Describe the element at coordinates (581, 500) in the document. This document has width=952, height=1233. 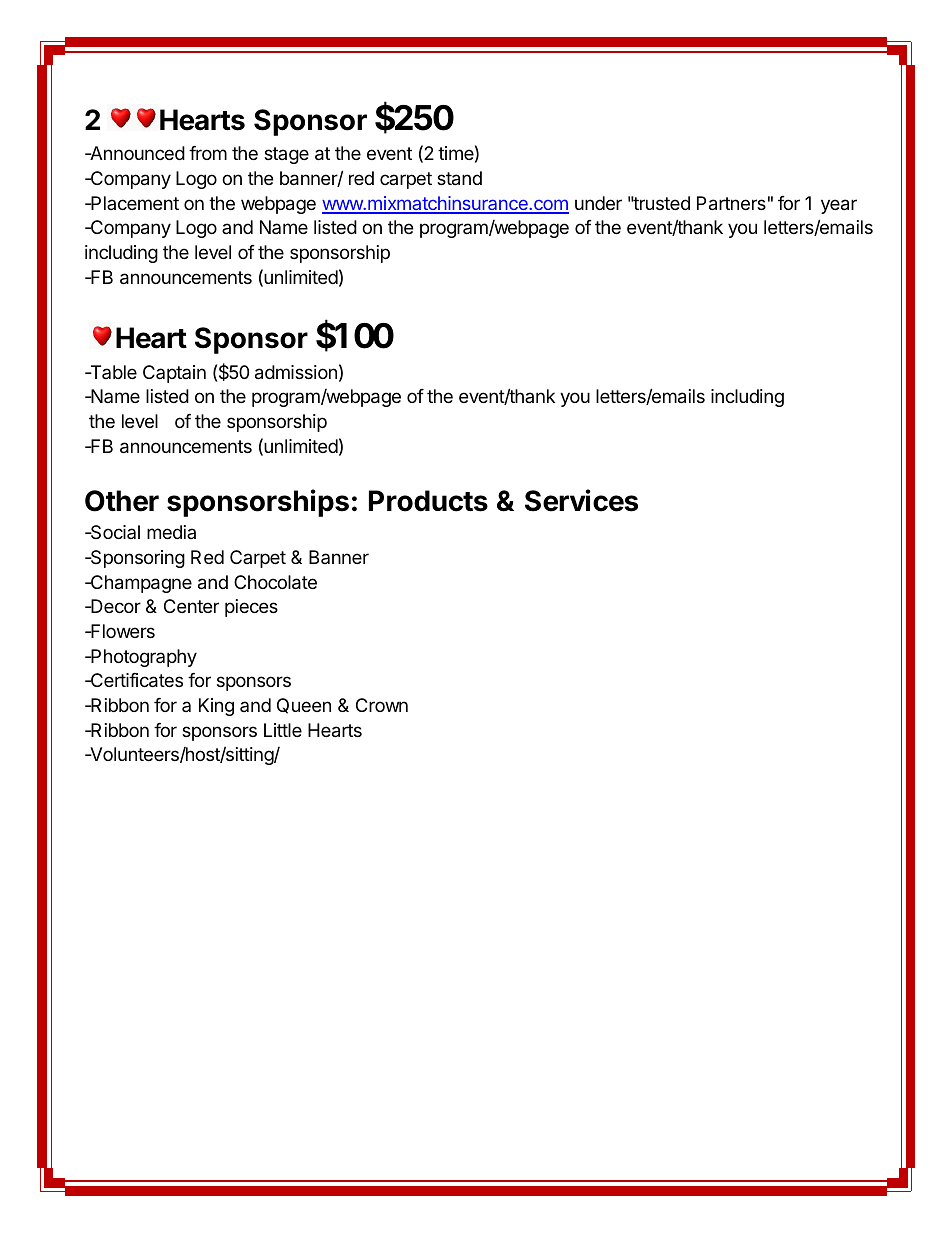
I see `Services` at that location.
